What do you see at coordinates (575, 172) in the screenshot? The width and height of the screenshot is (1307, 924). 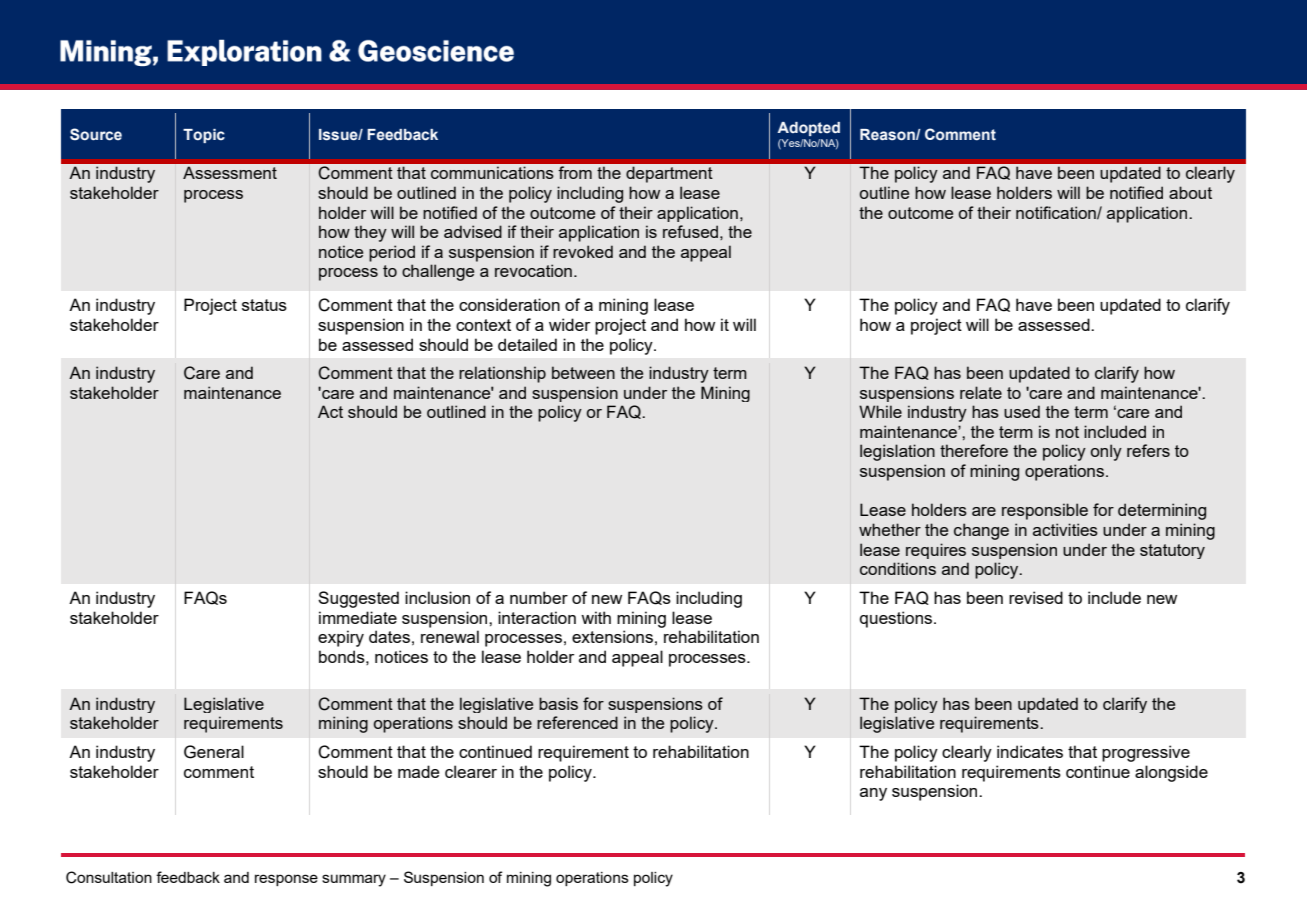 I see `from` at bounding box center [575, 172].
